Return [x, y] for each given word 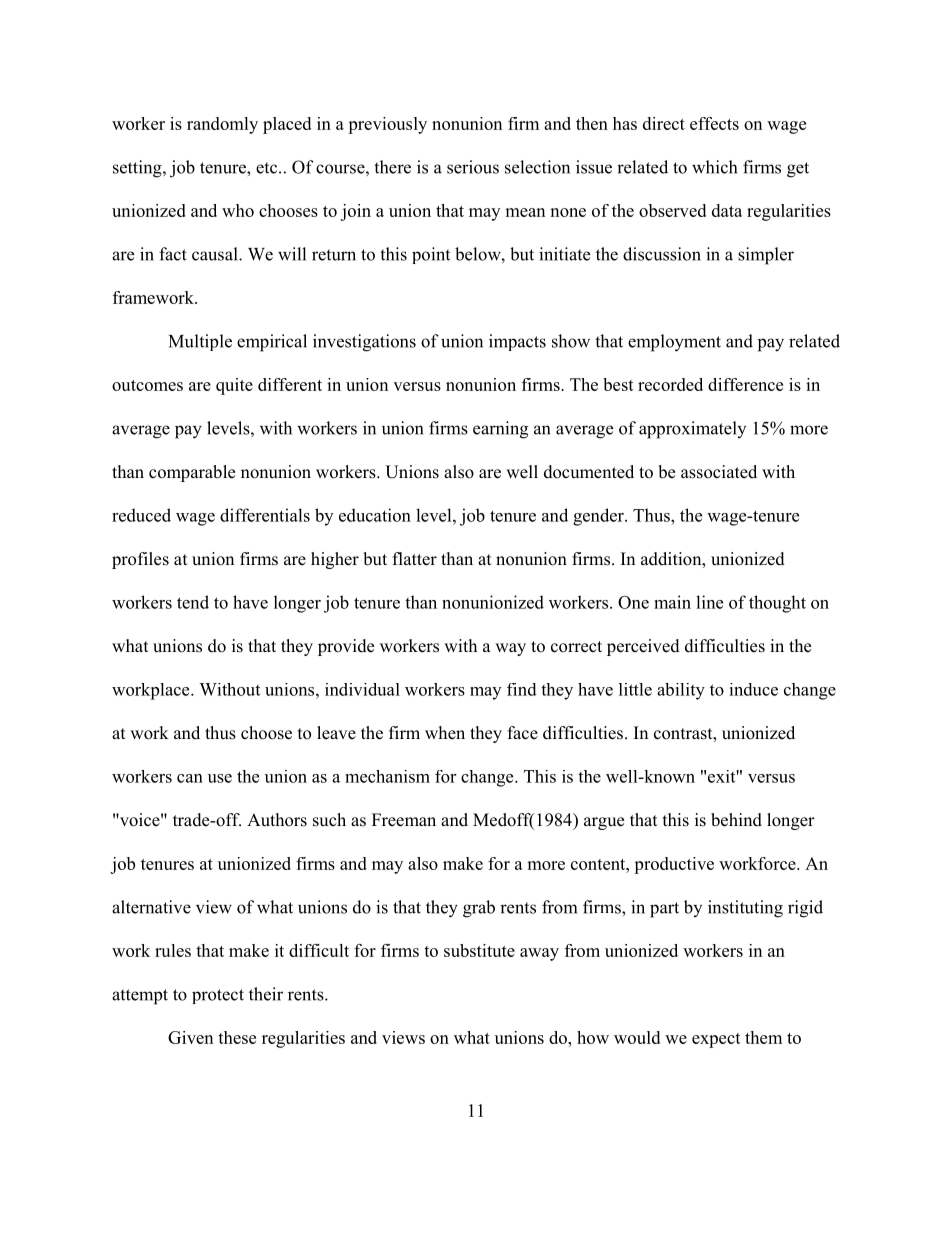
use [220, 778]
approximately [692, 430]
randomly [222, 125]
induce [753, 689]
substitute [479, 950]
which [714, 167]
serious [473, 167]
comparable [192, 473]
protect [218, 996]
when [445, 733]
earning [500, 430]
